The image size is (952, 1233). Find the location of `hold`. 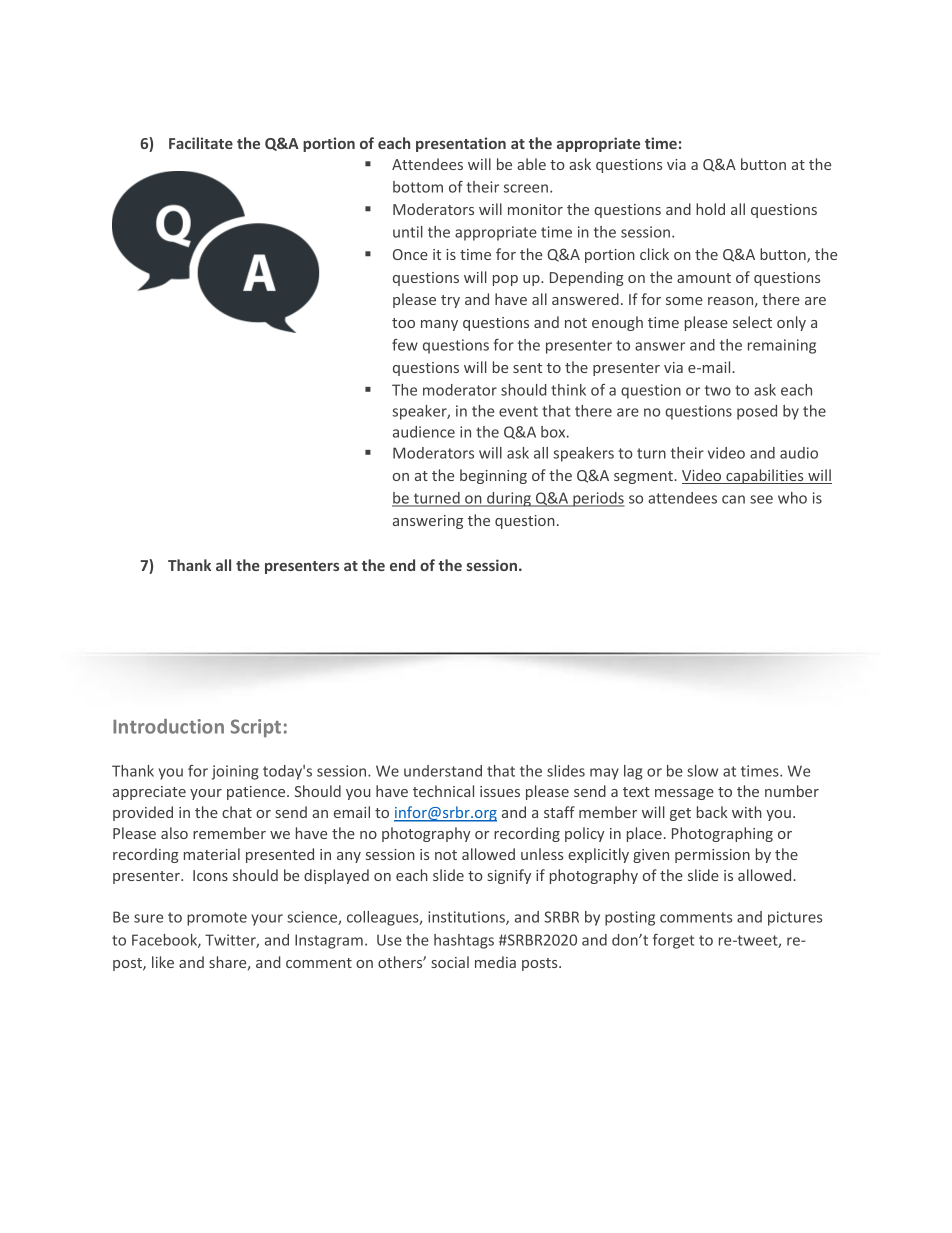

hold is located at coordinates (710, 209).
